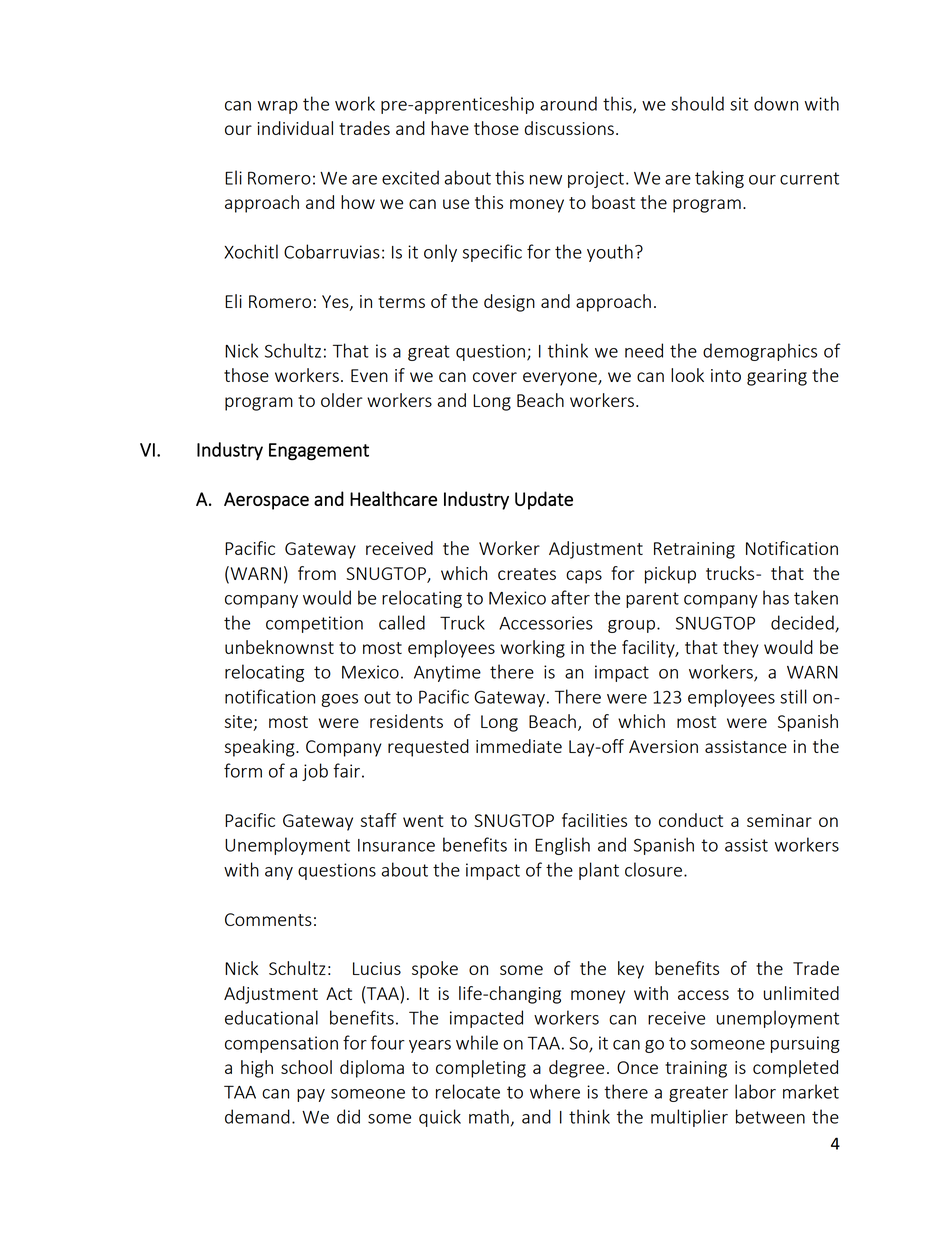 Image resolution: width=952 pixels, height=1233 pixels. What do you see at coordinates (266, 501) in the screenshot?
I see `Aerospace` at bounding box center [266, 501].
